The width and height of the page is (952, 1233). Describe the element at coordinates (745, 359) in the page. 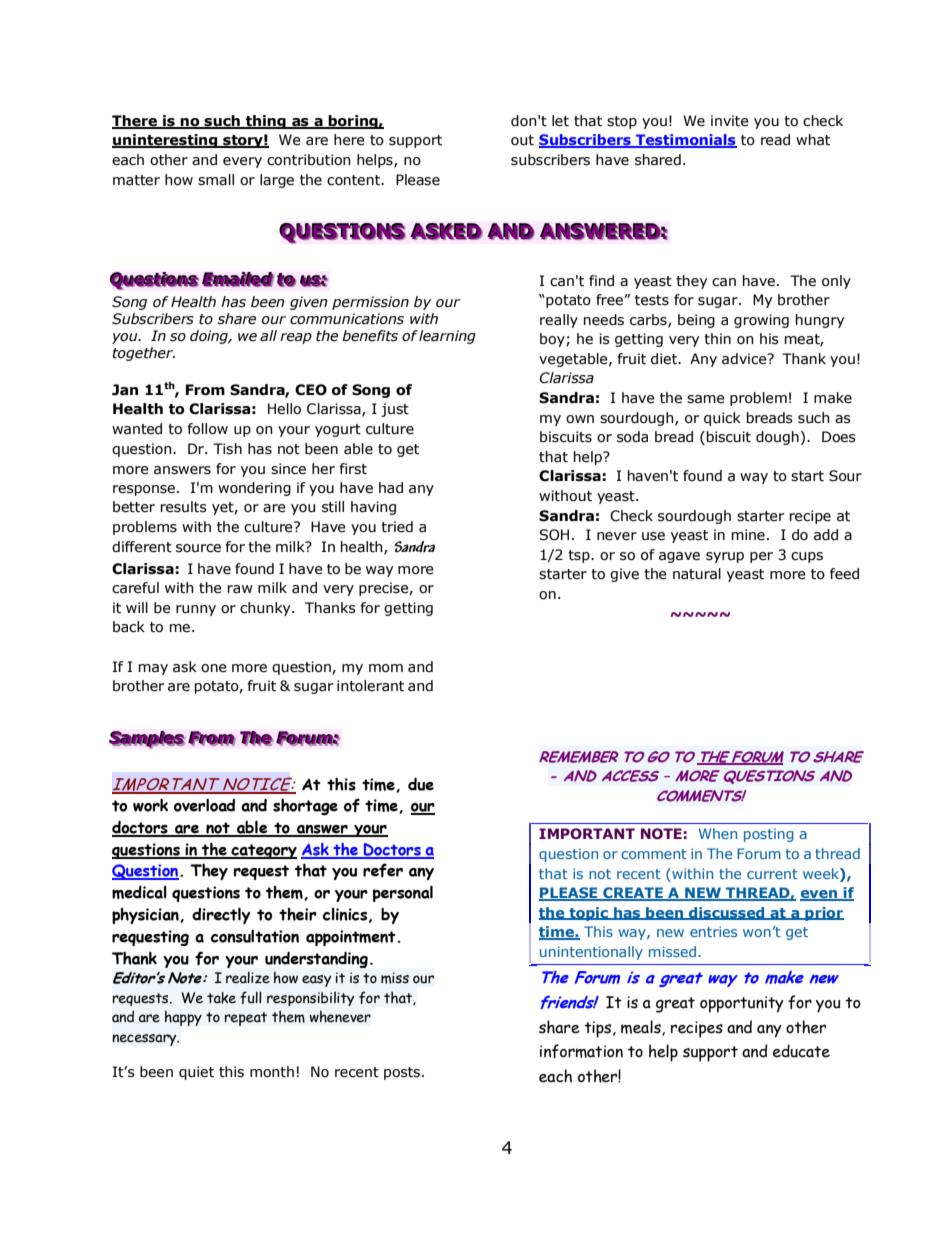

I see `advice` at that location.
